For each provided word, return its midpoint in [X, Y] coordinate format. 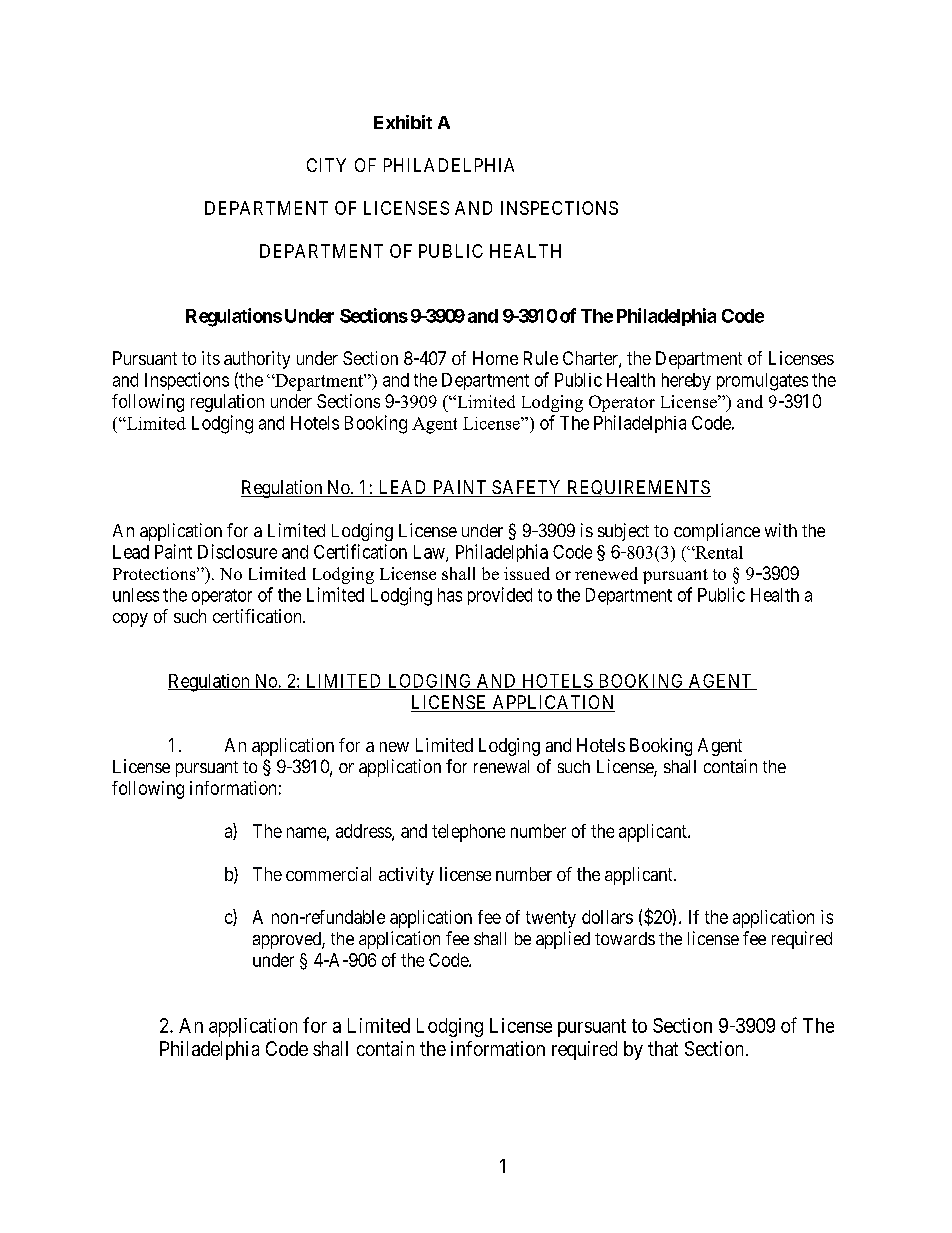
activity [406, 876]
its [211, 358]
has [450, 595]
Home [495, 358]
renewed [606, 573]
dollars [607, 917]
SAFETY [527, 488]
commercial [328, 874]
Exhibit [403, 122]
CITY [326, 165]
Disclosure [237, 551]
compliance [717, 532]
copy [130, 620]
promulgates [762, 382]
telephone [468, 833]
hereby [686, 381]
